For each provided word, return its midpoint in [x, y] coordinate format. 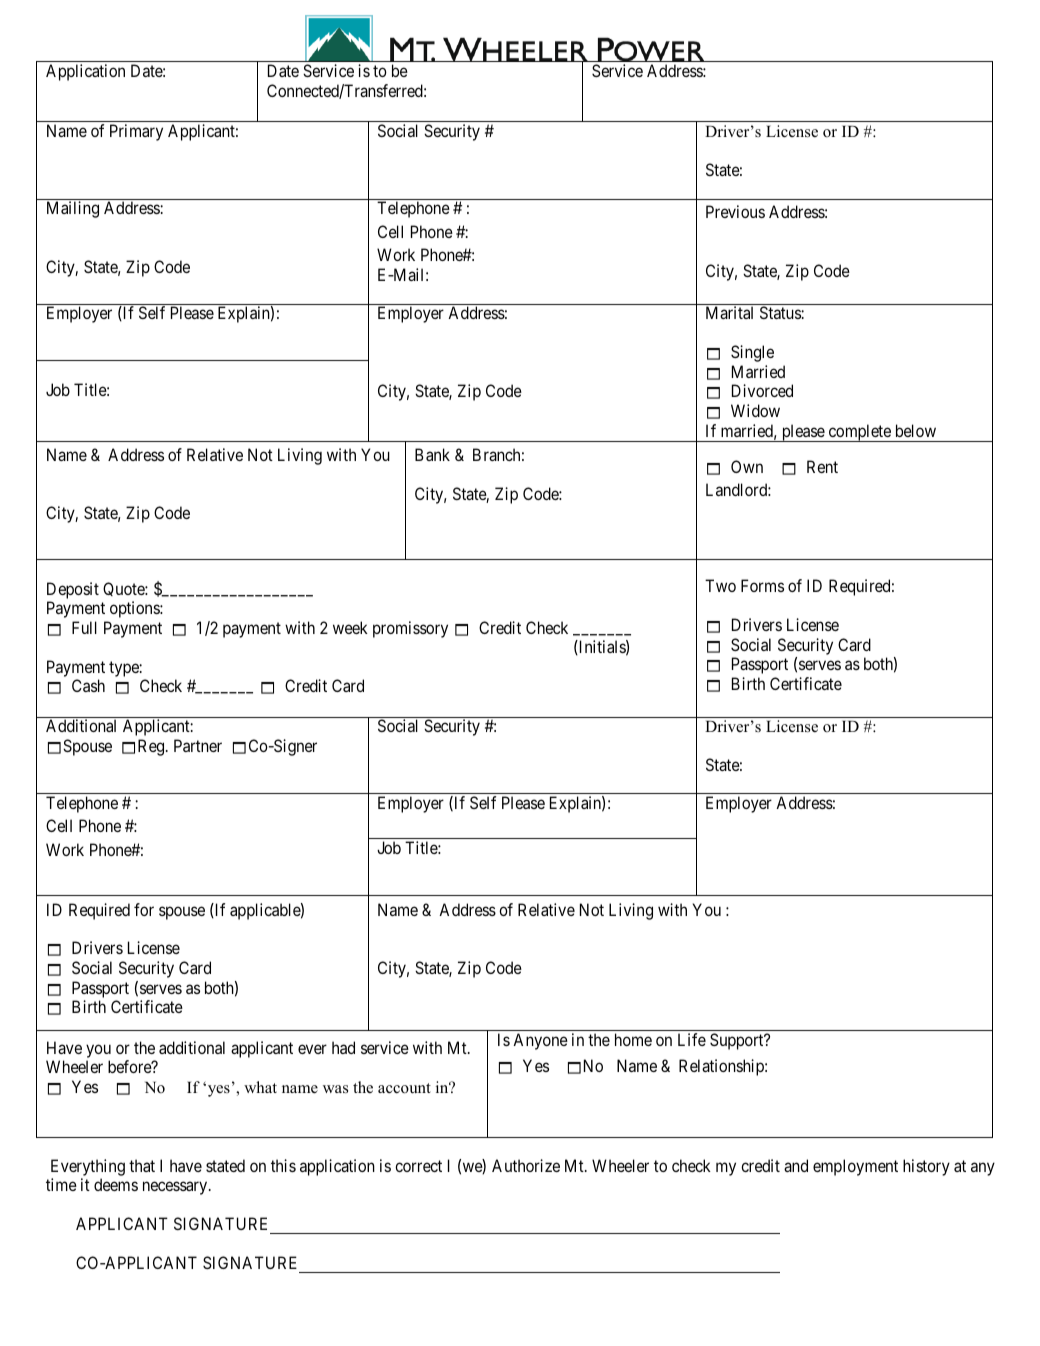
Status [781, 312]
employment [855, 1167]
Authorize [526, 1165]
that [142, 1165]
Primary [136, 132]
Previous [735, 211]
